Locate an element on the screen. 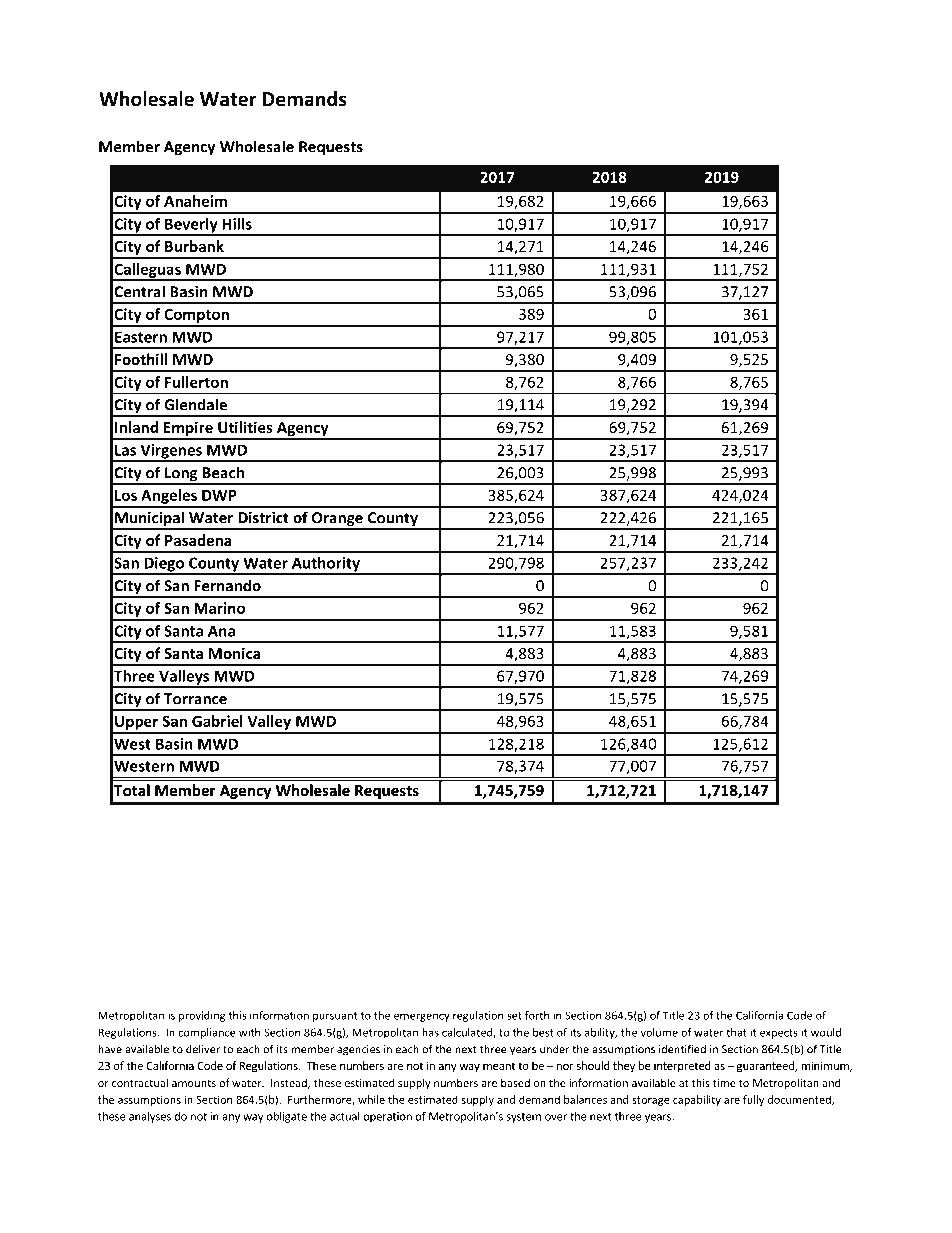 The width and height of the screenshot is (952, 1233). Pasadena is located at coordinates (198, 540).
